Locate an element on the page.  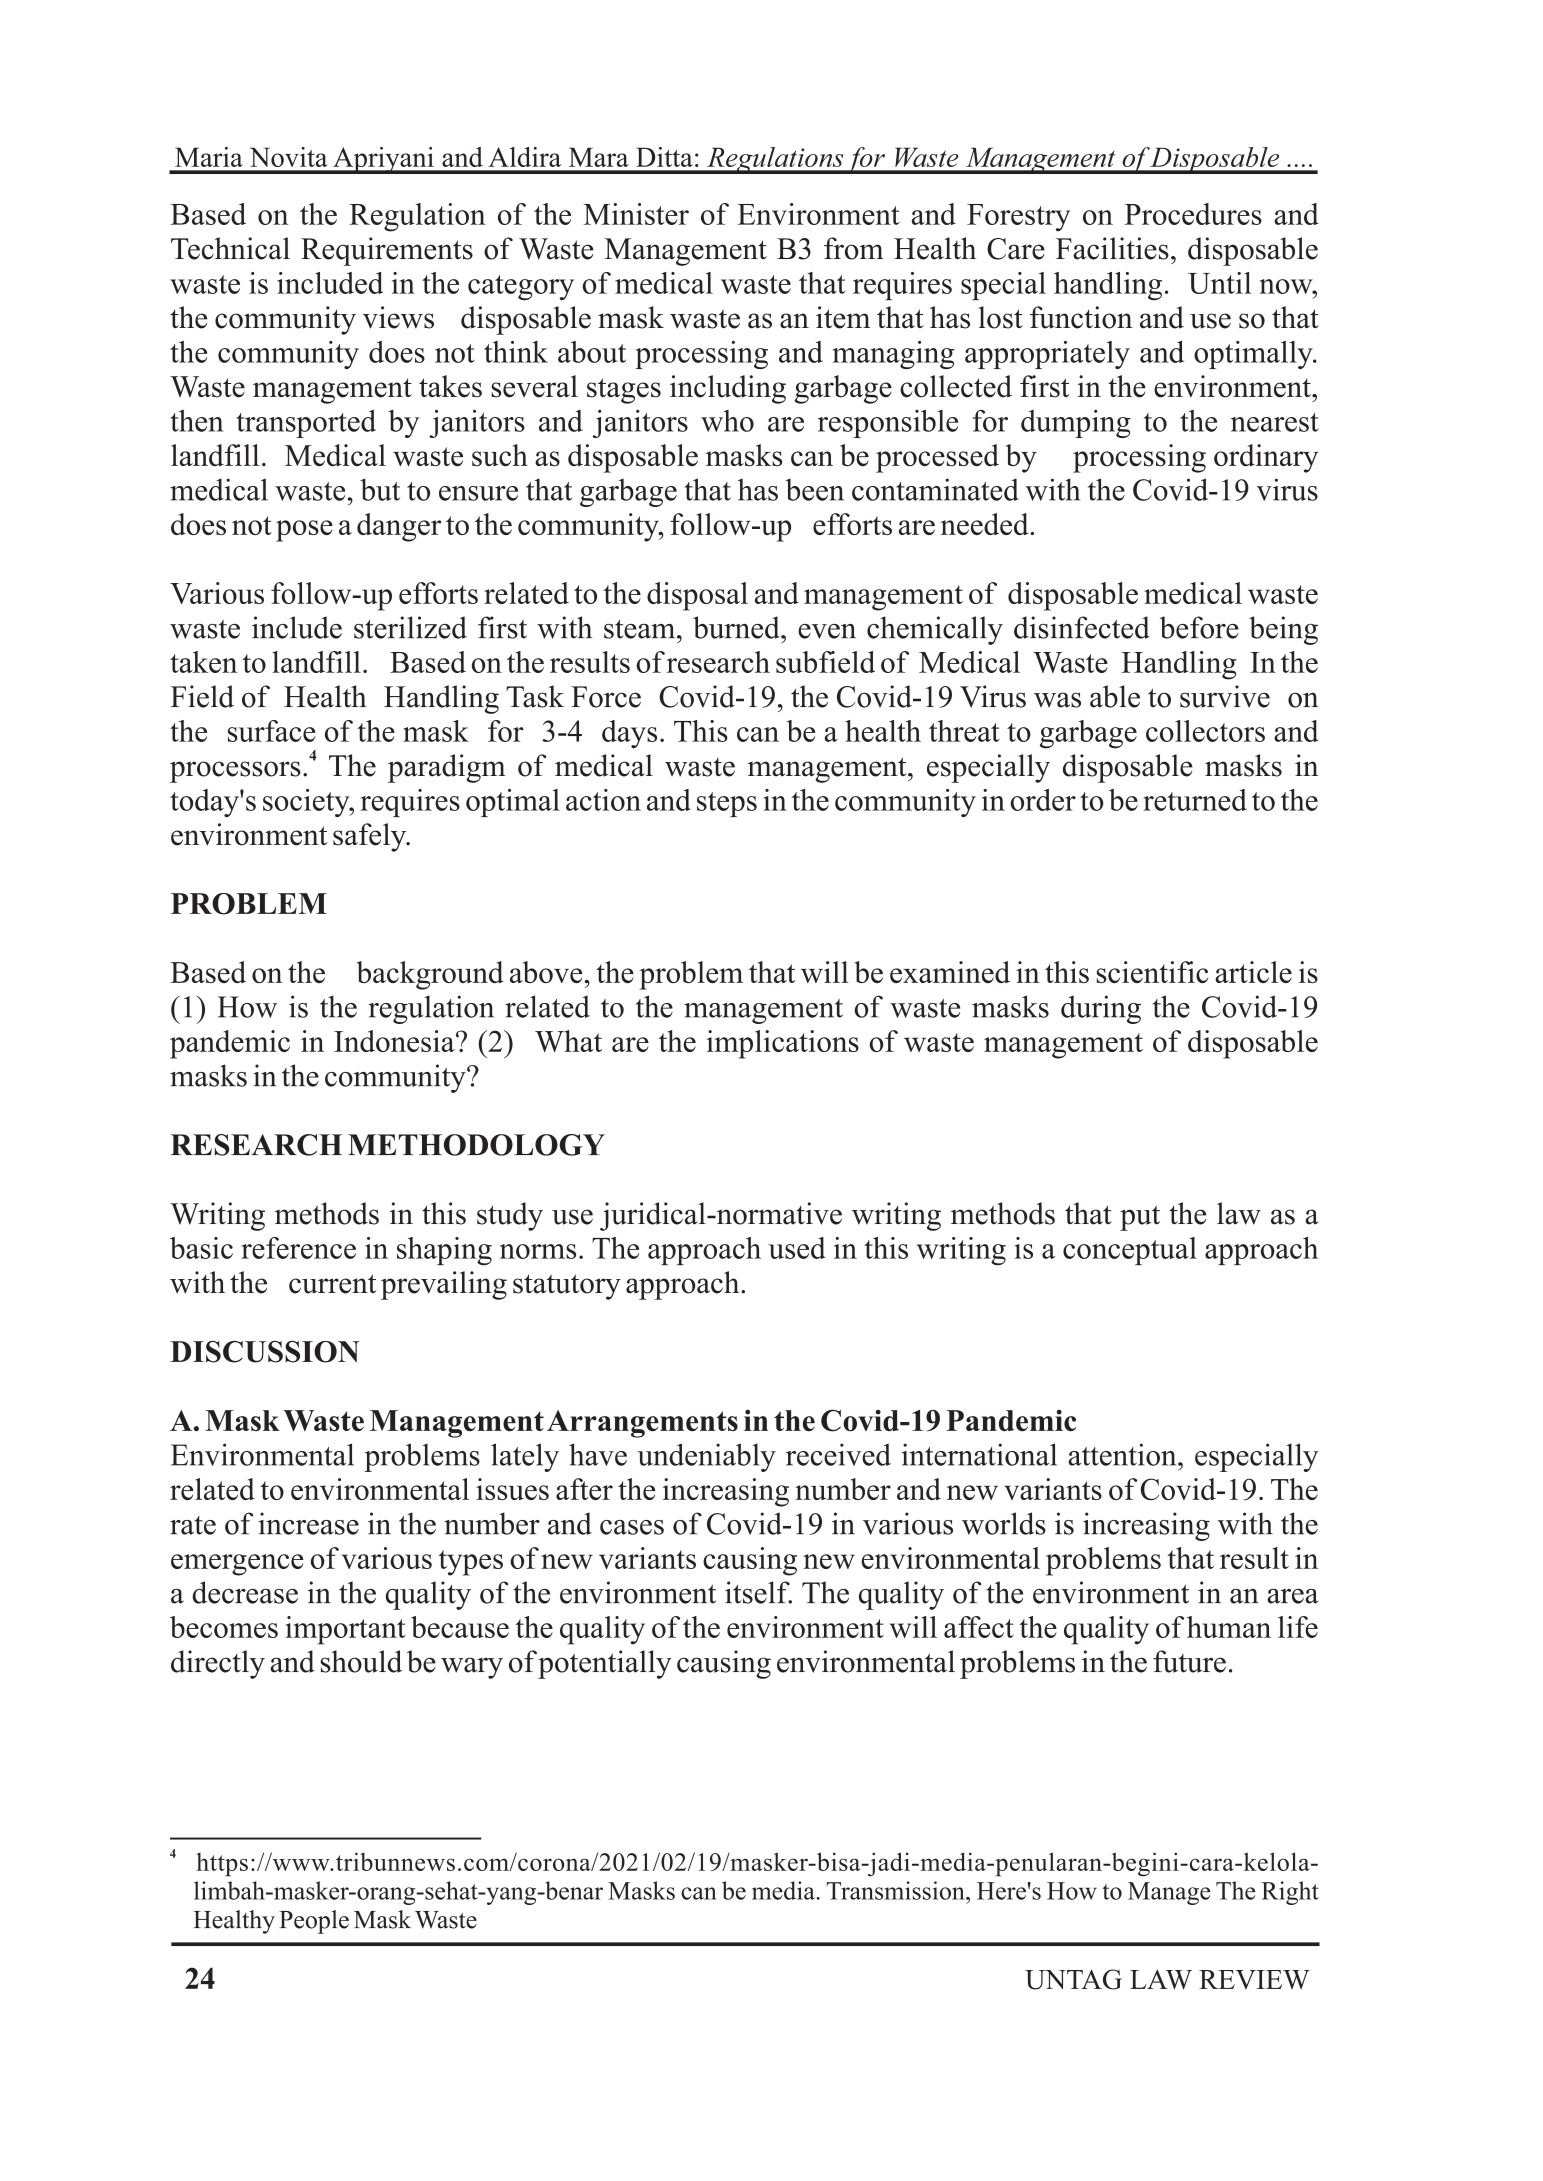
burned is located at coordinates (737, 627).
